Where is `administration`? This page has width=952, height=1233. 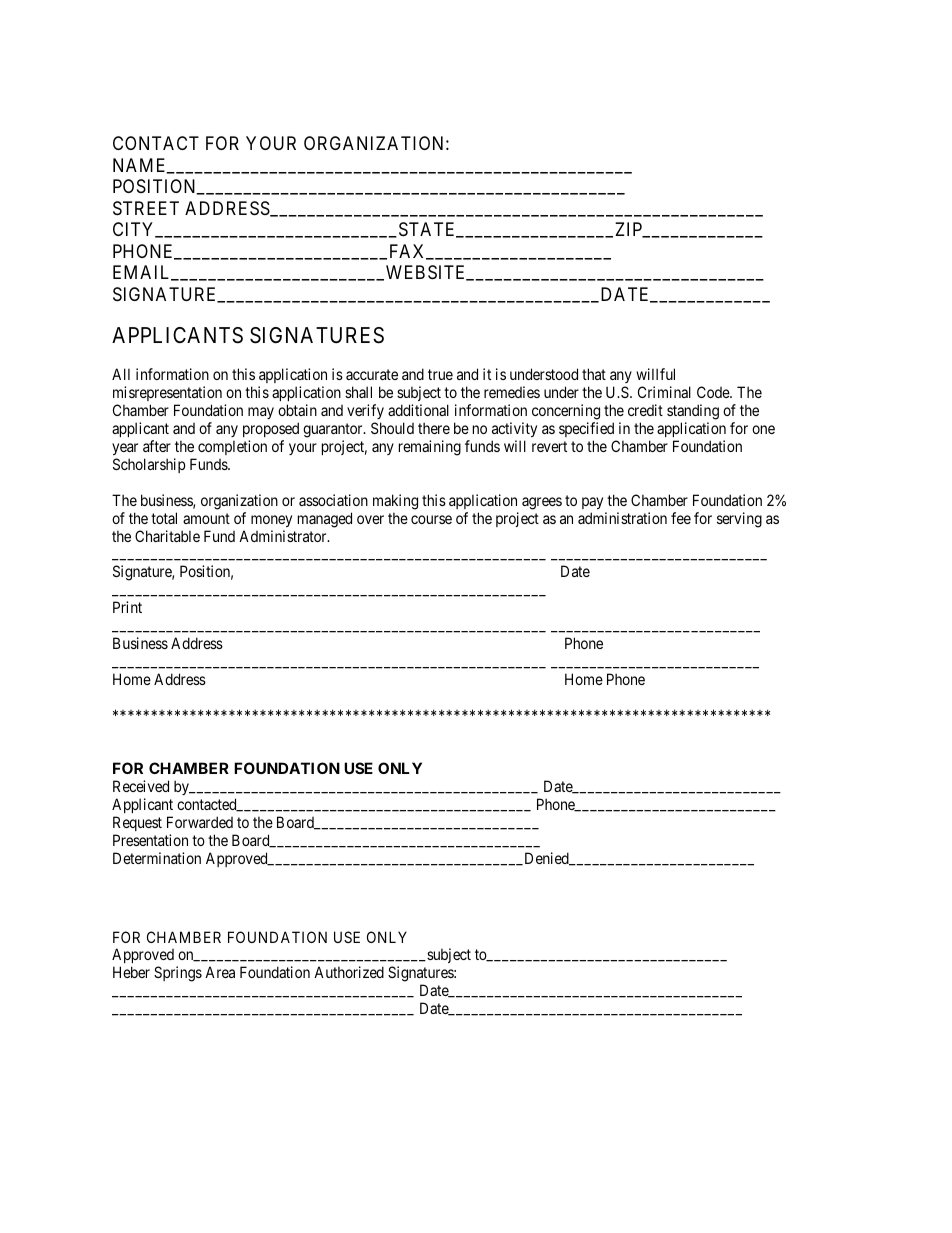 administration is located at coordinates (622, 518).
